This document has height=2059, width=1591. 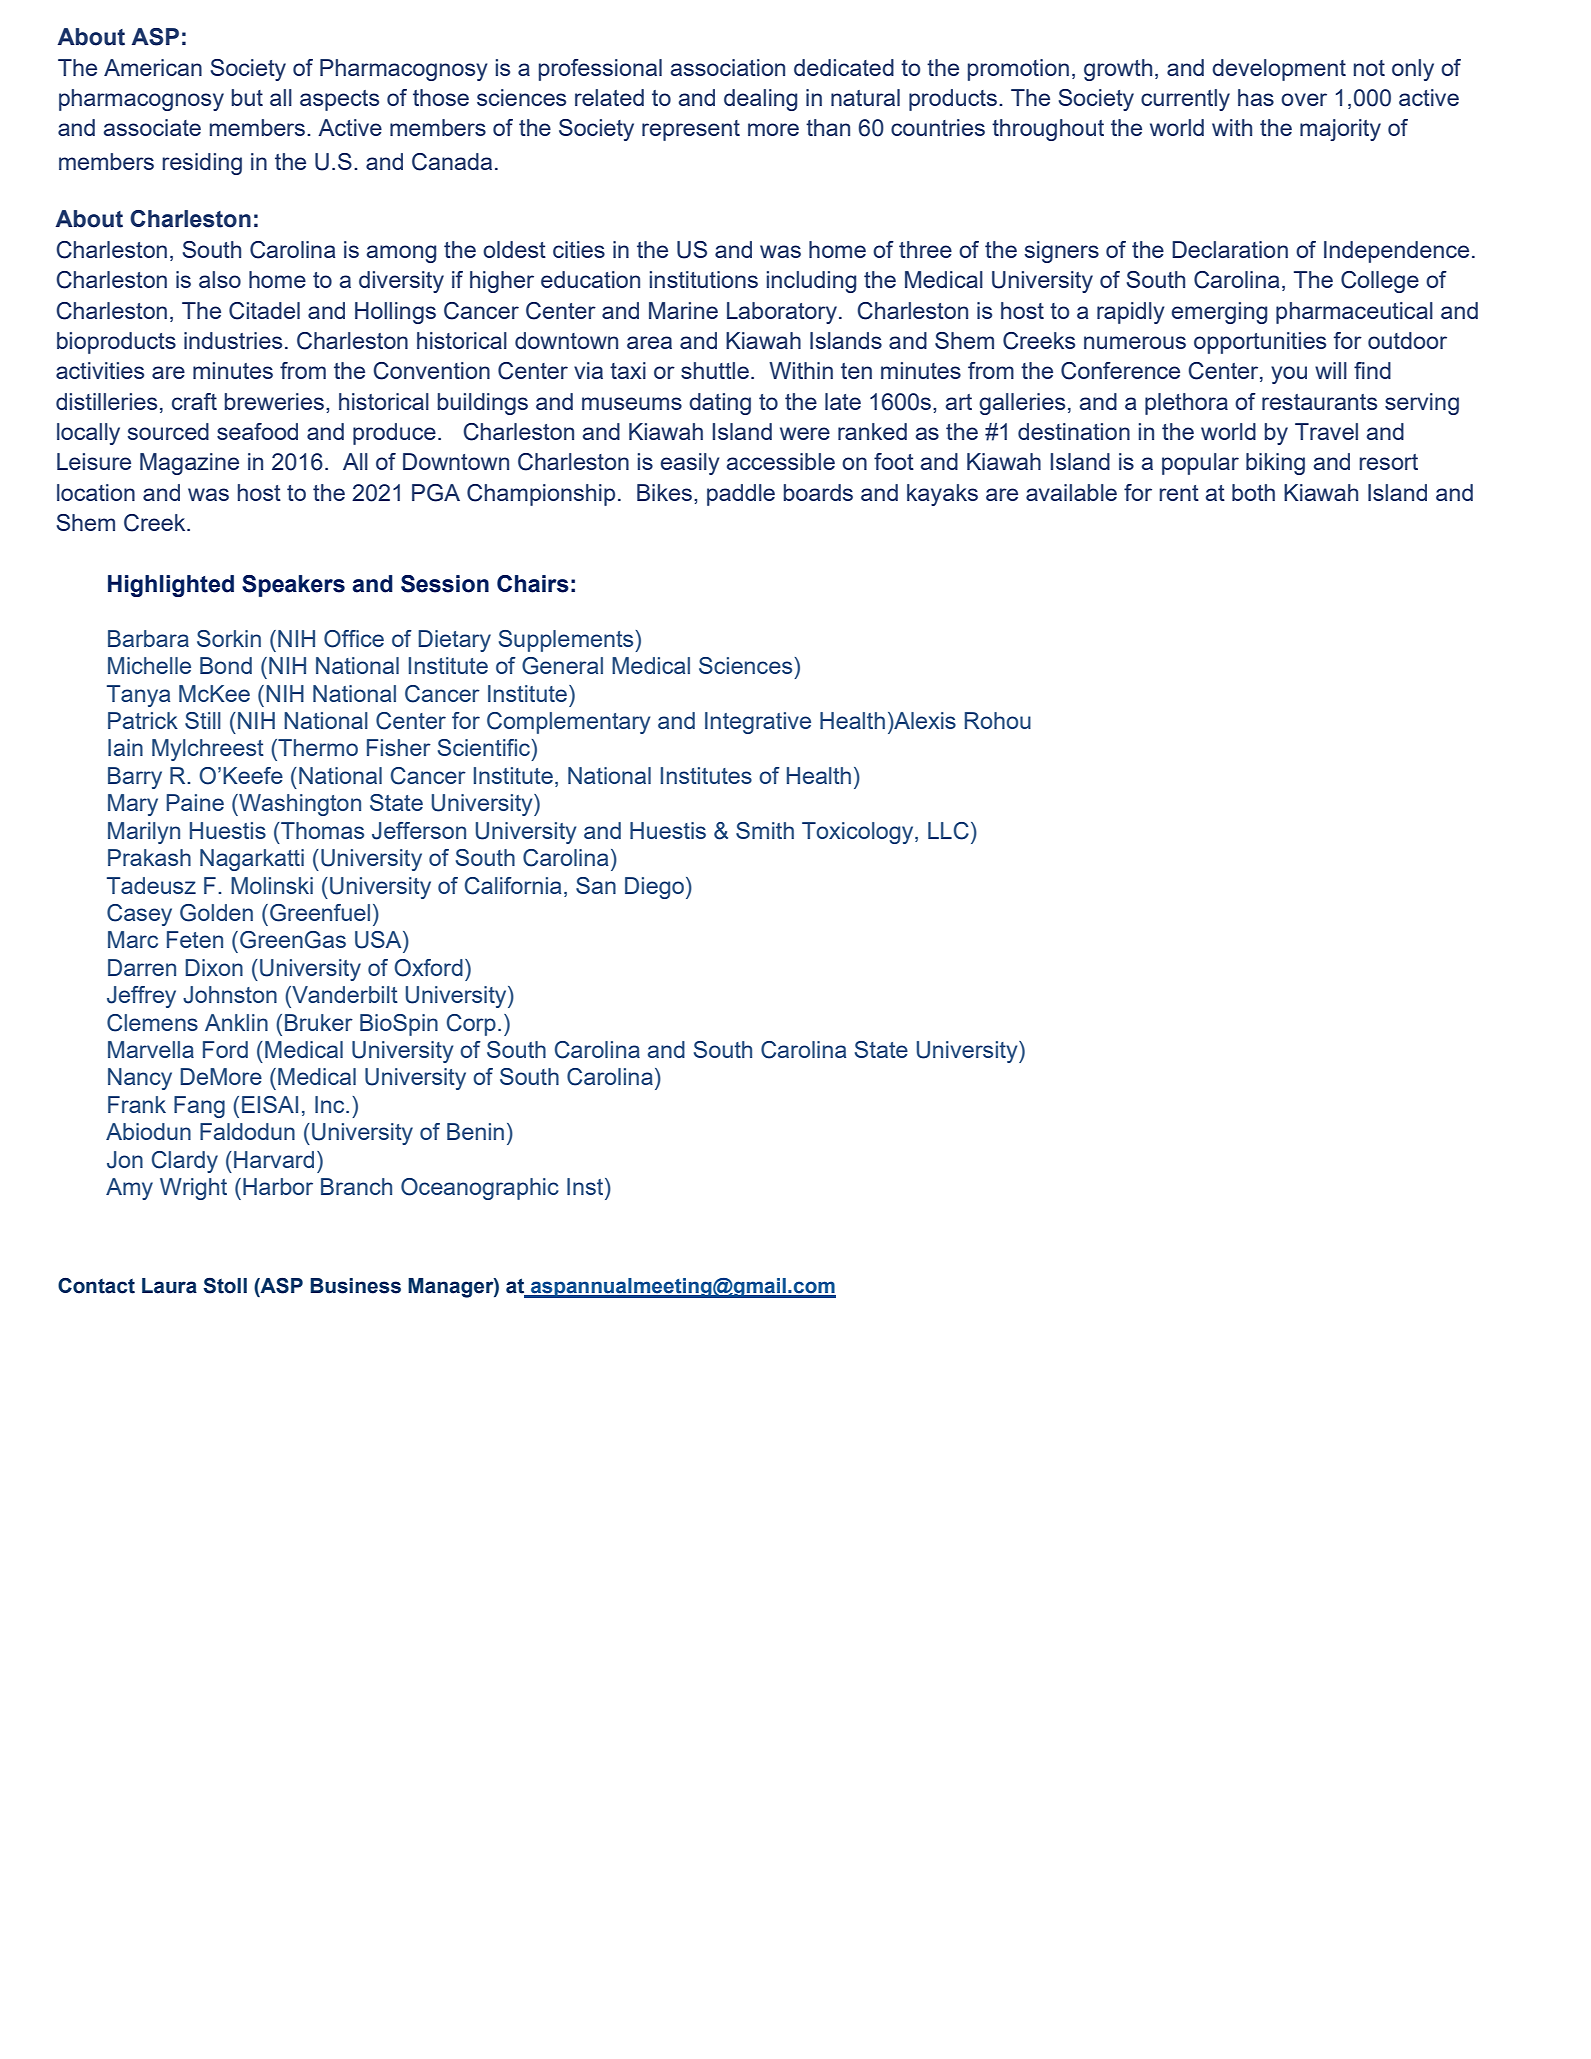 I want to click on has, so click(x=1256, y=97).
